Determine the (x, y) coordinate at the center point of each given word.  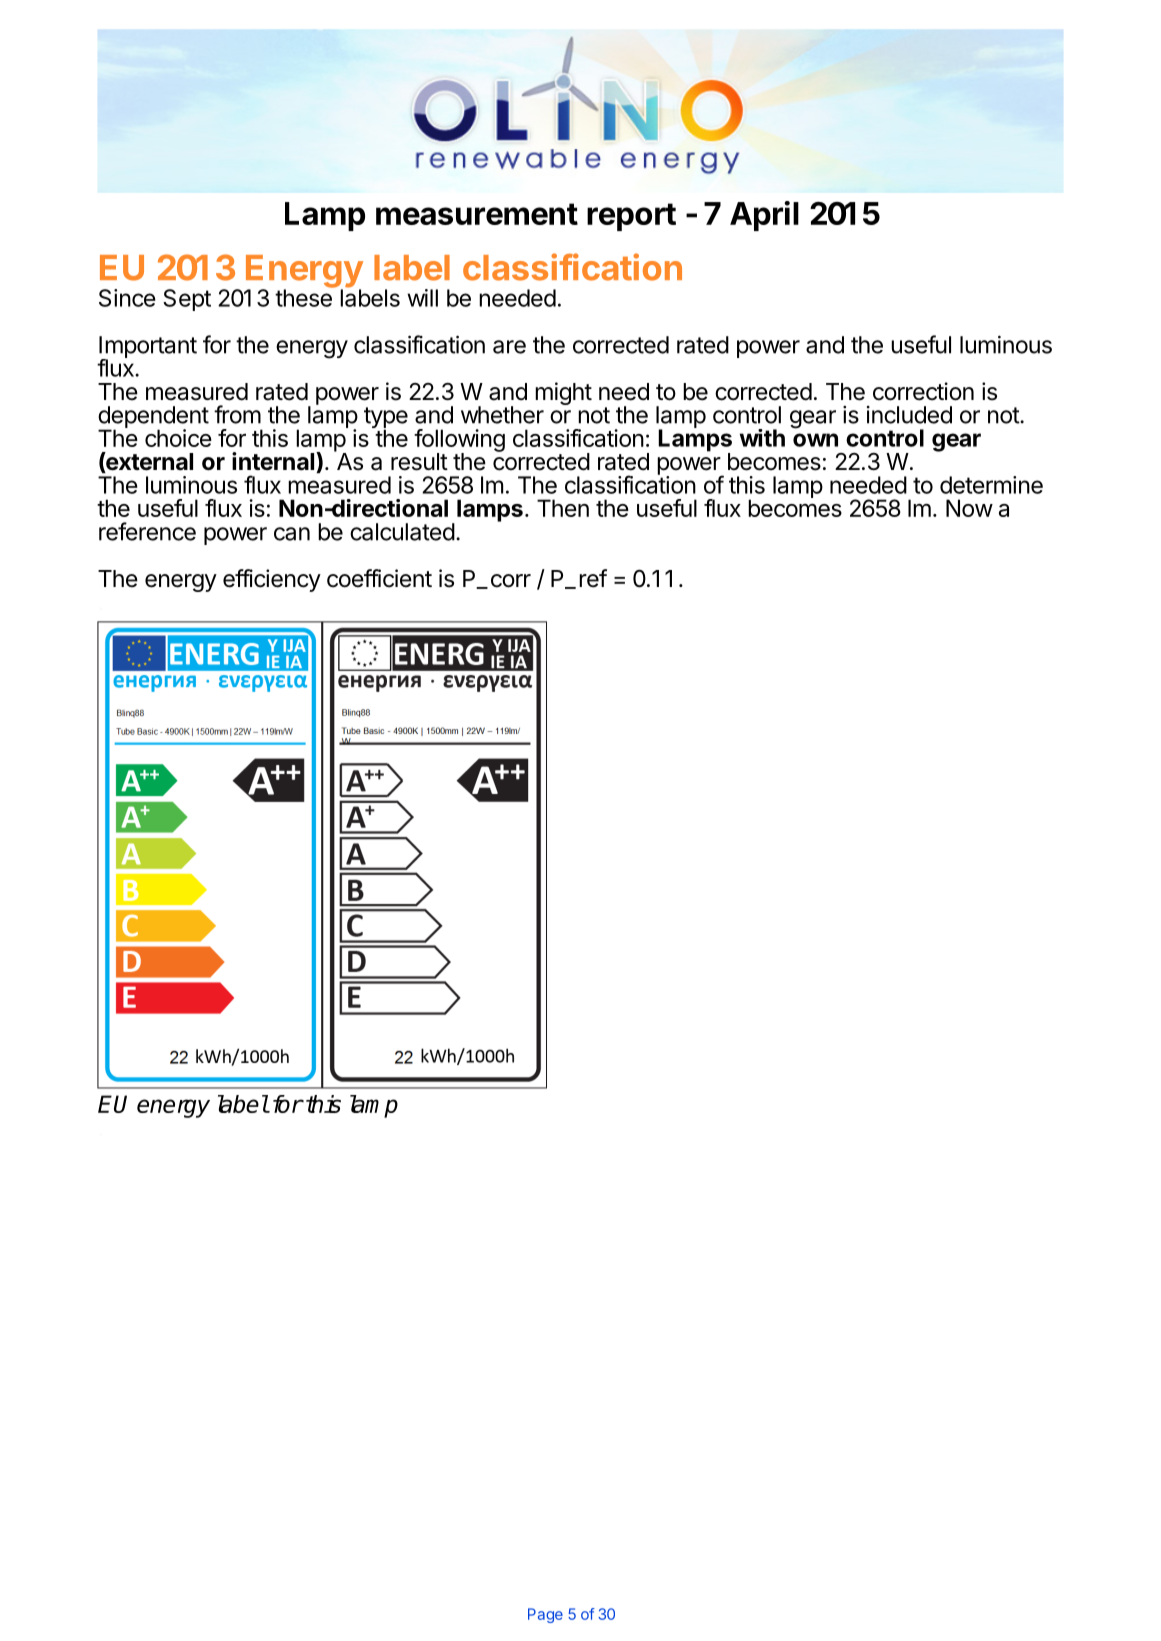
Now (969, 508)
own (815, 440)
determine (991, 485)
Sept (187, 300)
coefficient (379, 578)
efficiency (272, 580)
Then (563, 508)
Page (545, 1615)
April (764, 216)
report (631, 217)
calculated (402, 532)
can (292, 534)
